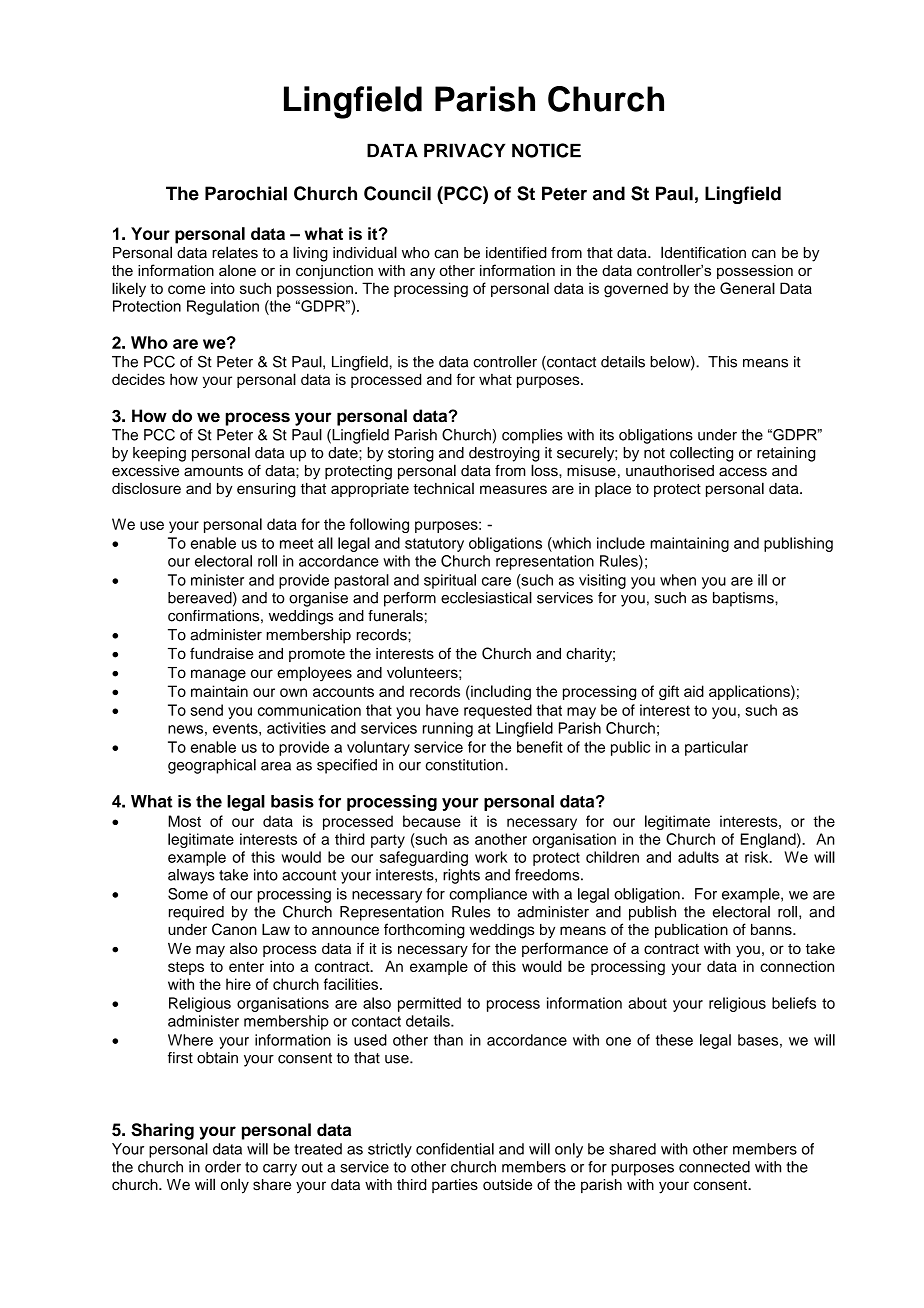 The image size is (924, 1308). What do you see at coordinates (464, 150) in the screenshot?
I see `PRIVACY` at bounding box center [464, 150].
